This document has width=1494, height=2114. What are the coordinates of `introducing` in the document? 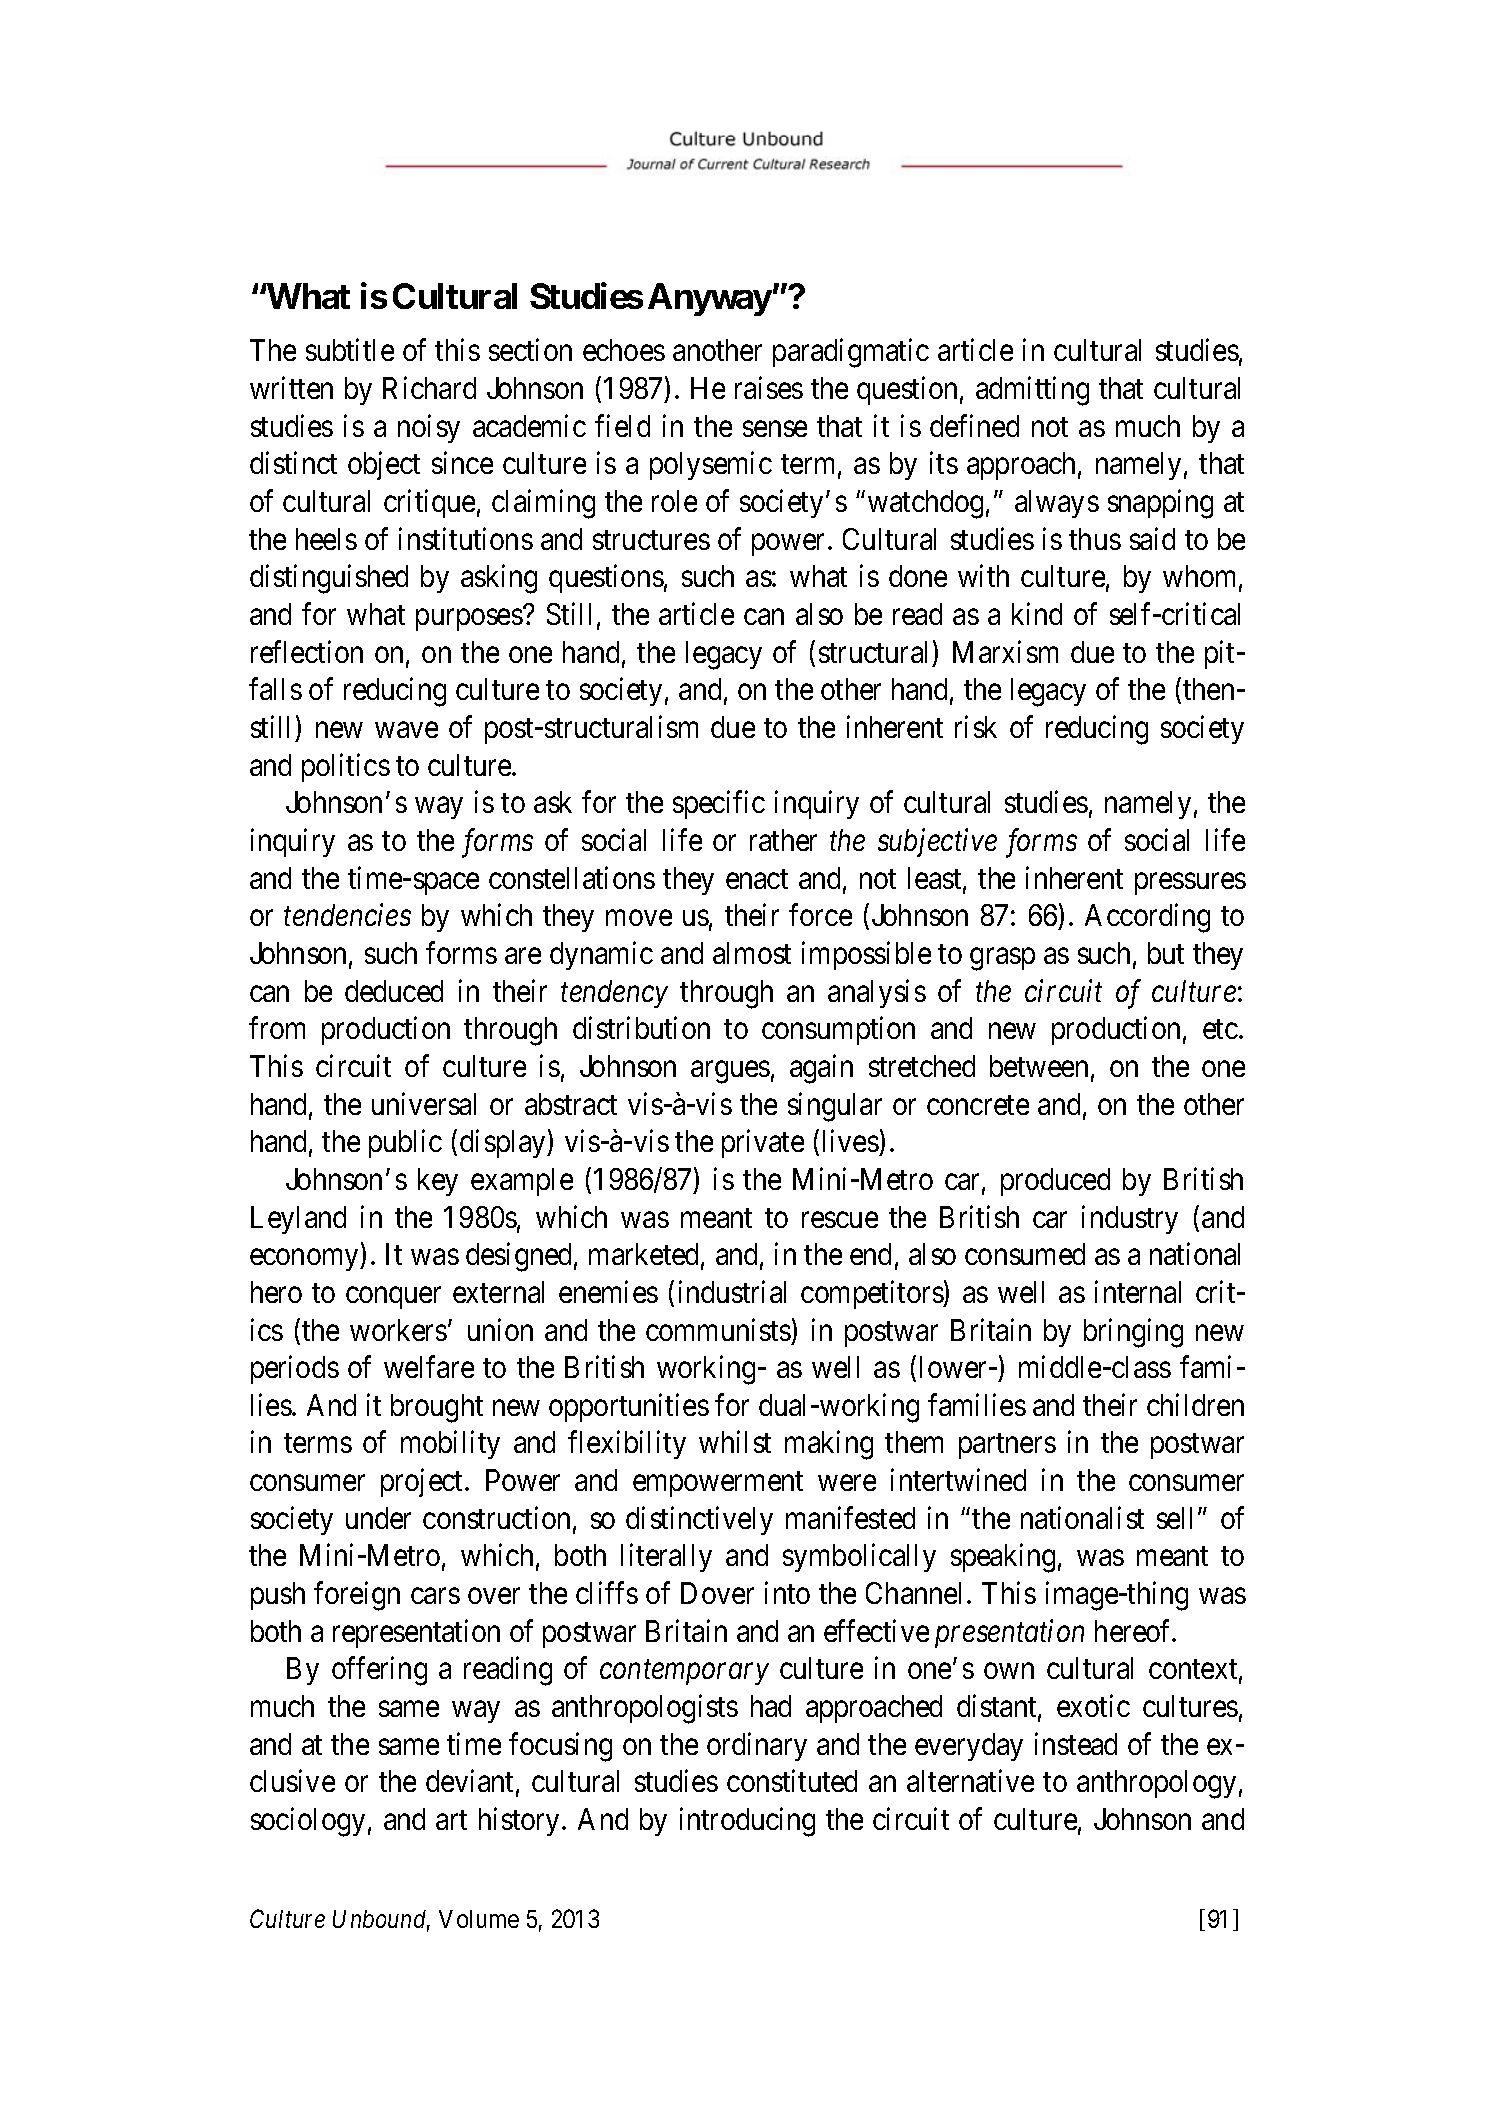 It's located at (747, 1822).
